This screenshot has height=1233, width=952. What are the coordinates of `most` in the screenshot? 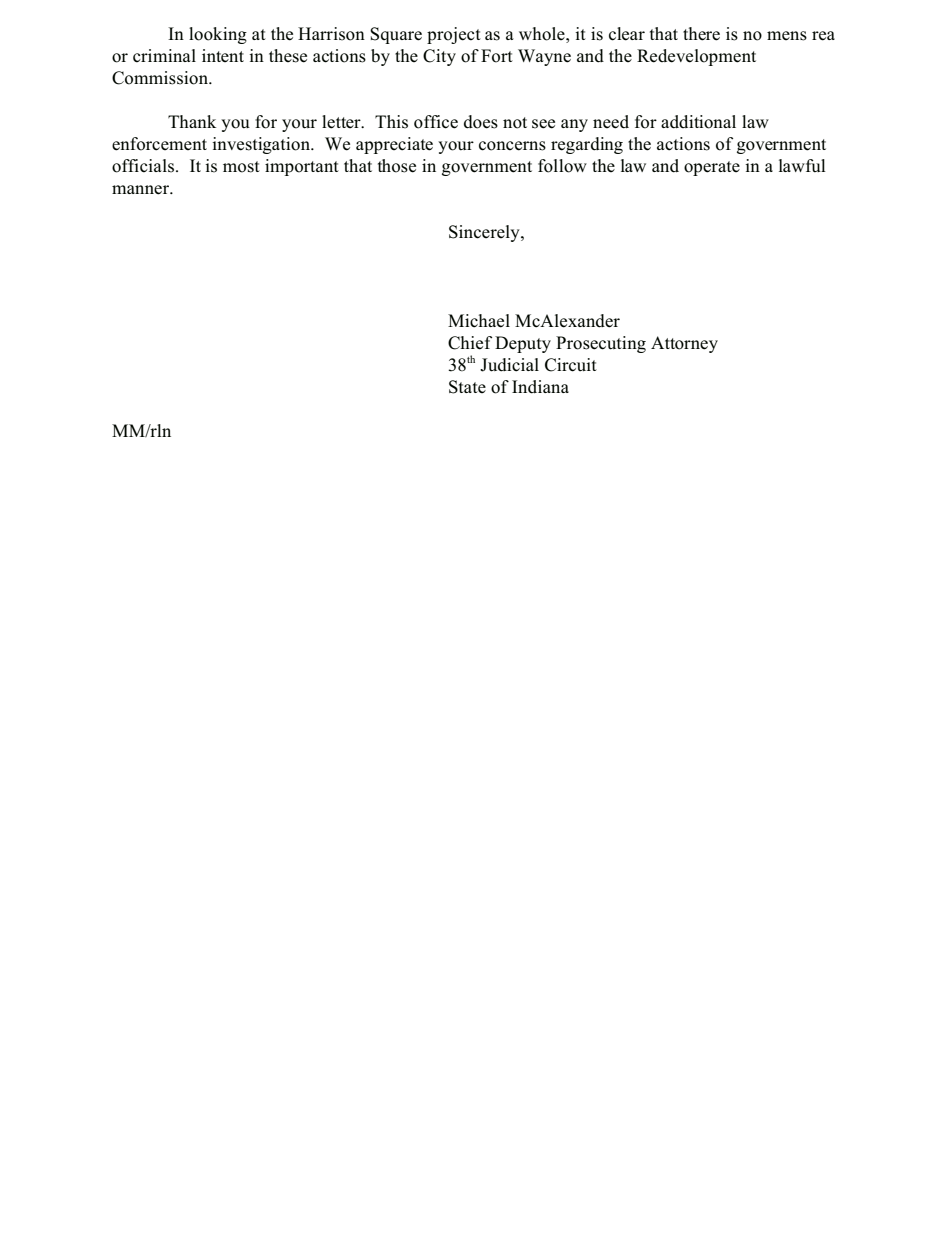 It's located at (241, 167).
